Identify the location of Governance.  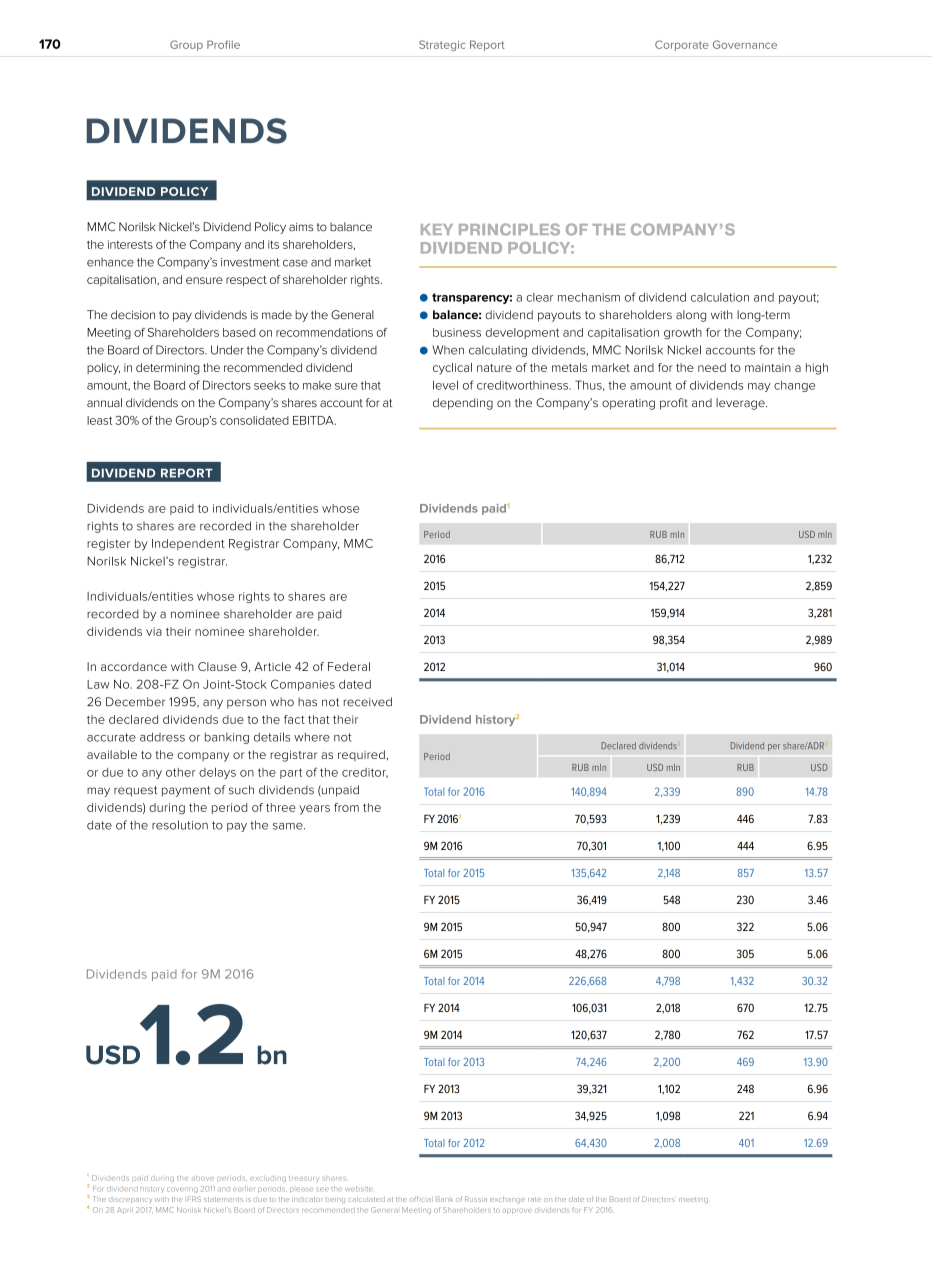
(745, 44).
